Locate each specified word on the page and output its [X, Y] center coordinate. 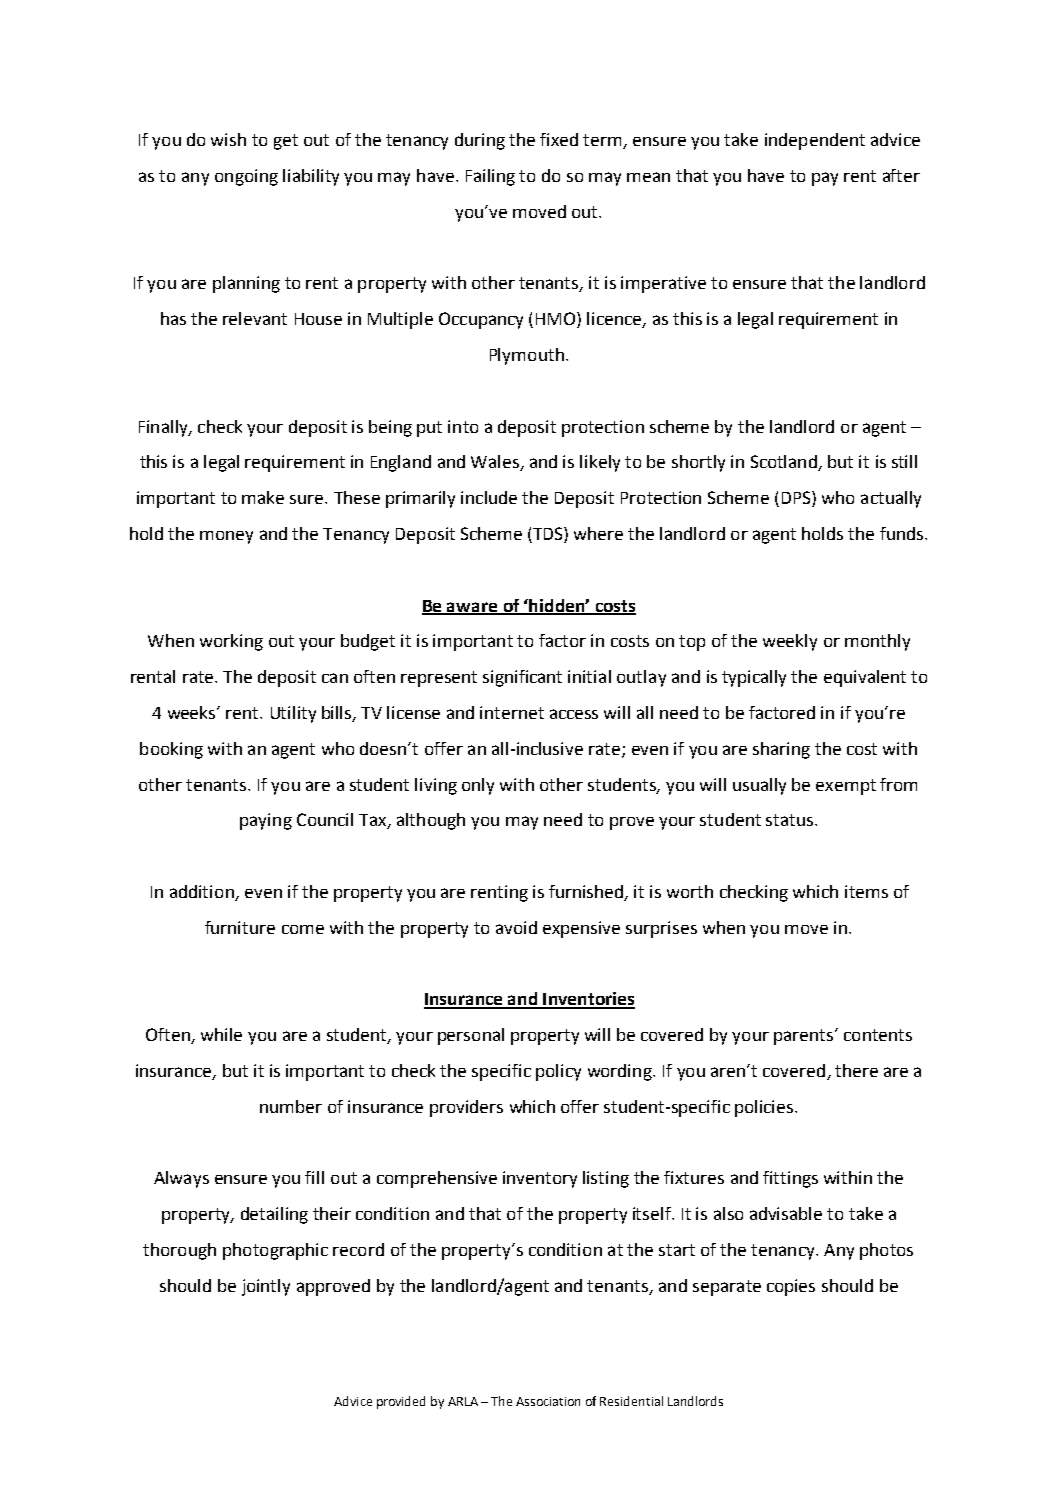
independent [815, 141]
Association [548, 1401]
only [478, 786]
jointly [266, 1287]
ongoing [246, 177]
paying [266, 821]
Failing [490, 177]
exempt [846, 787]
